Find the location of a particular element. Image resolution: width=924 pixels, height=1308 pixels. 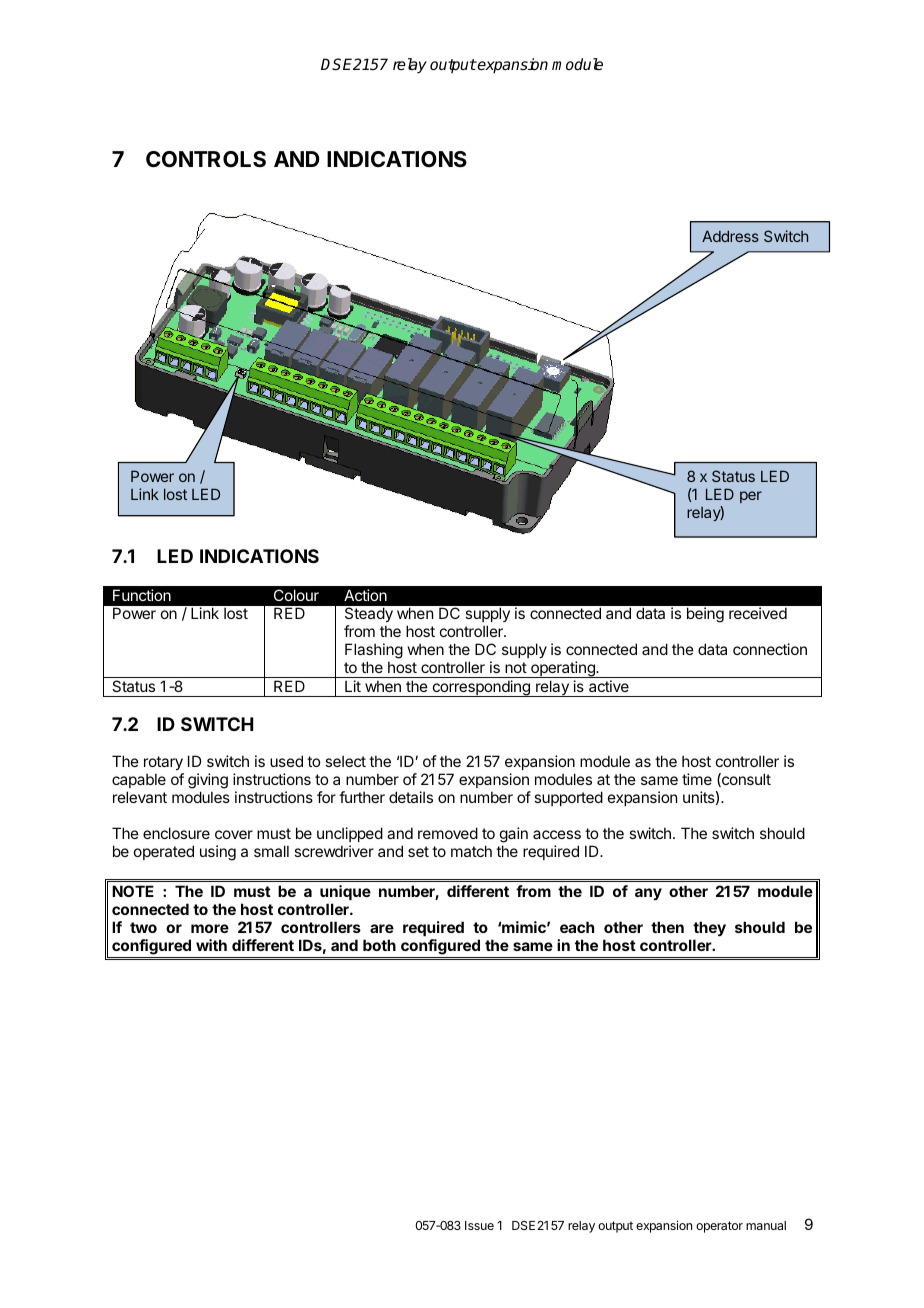

operator is located at coordinates (719, 1227).
